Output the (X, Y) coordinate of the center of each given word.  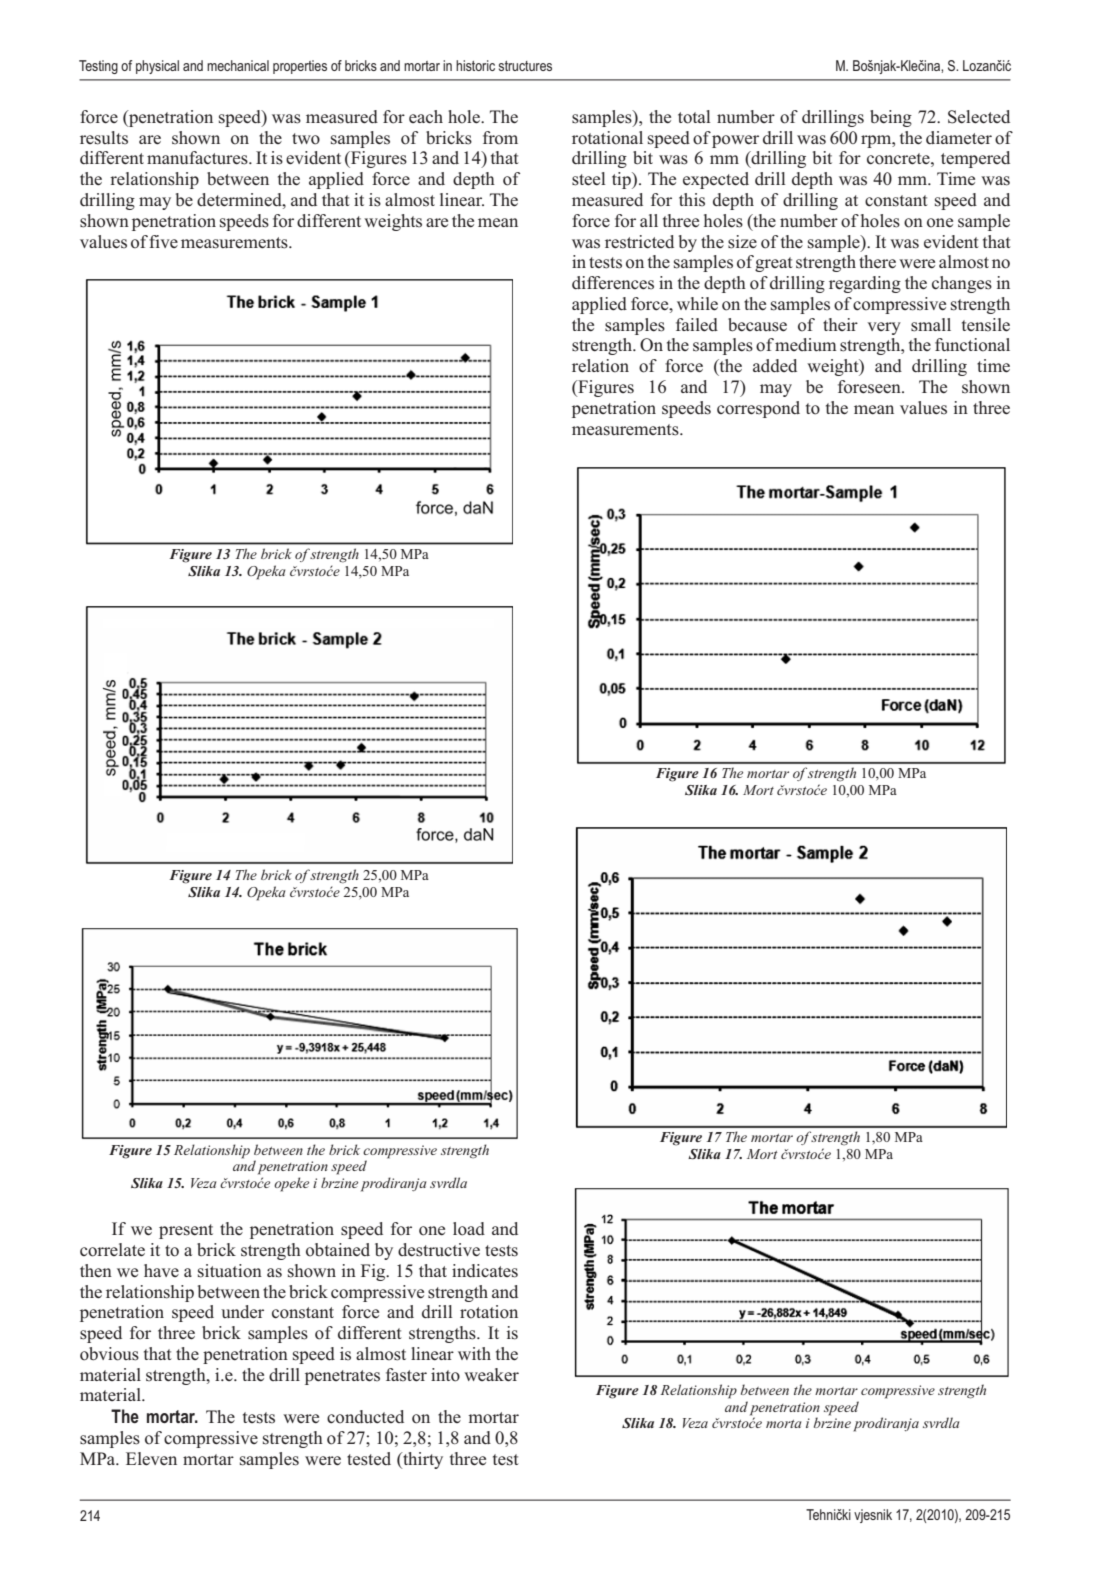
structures (525, 66)
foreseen (870, 387)
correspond (758, 409)
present (186, 1231)
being (891, 118)
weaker (491, 1375)
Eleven (151, 1459)
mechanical (238, 65)
